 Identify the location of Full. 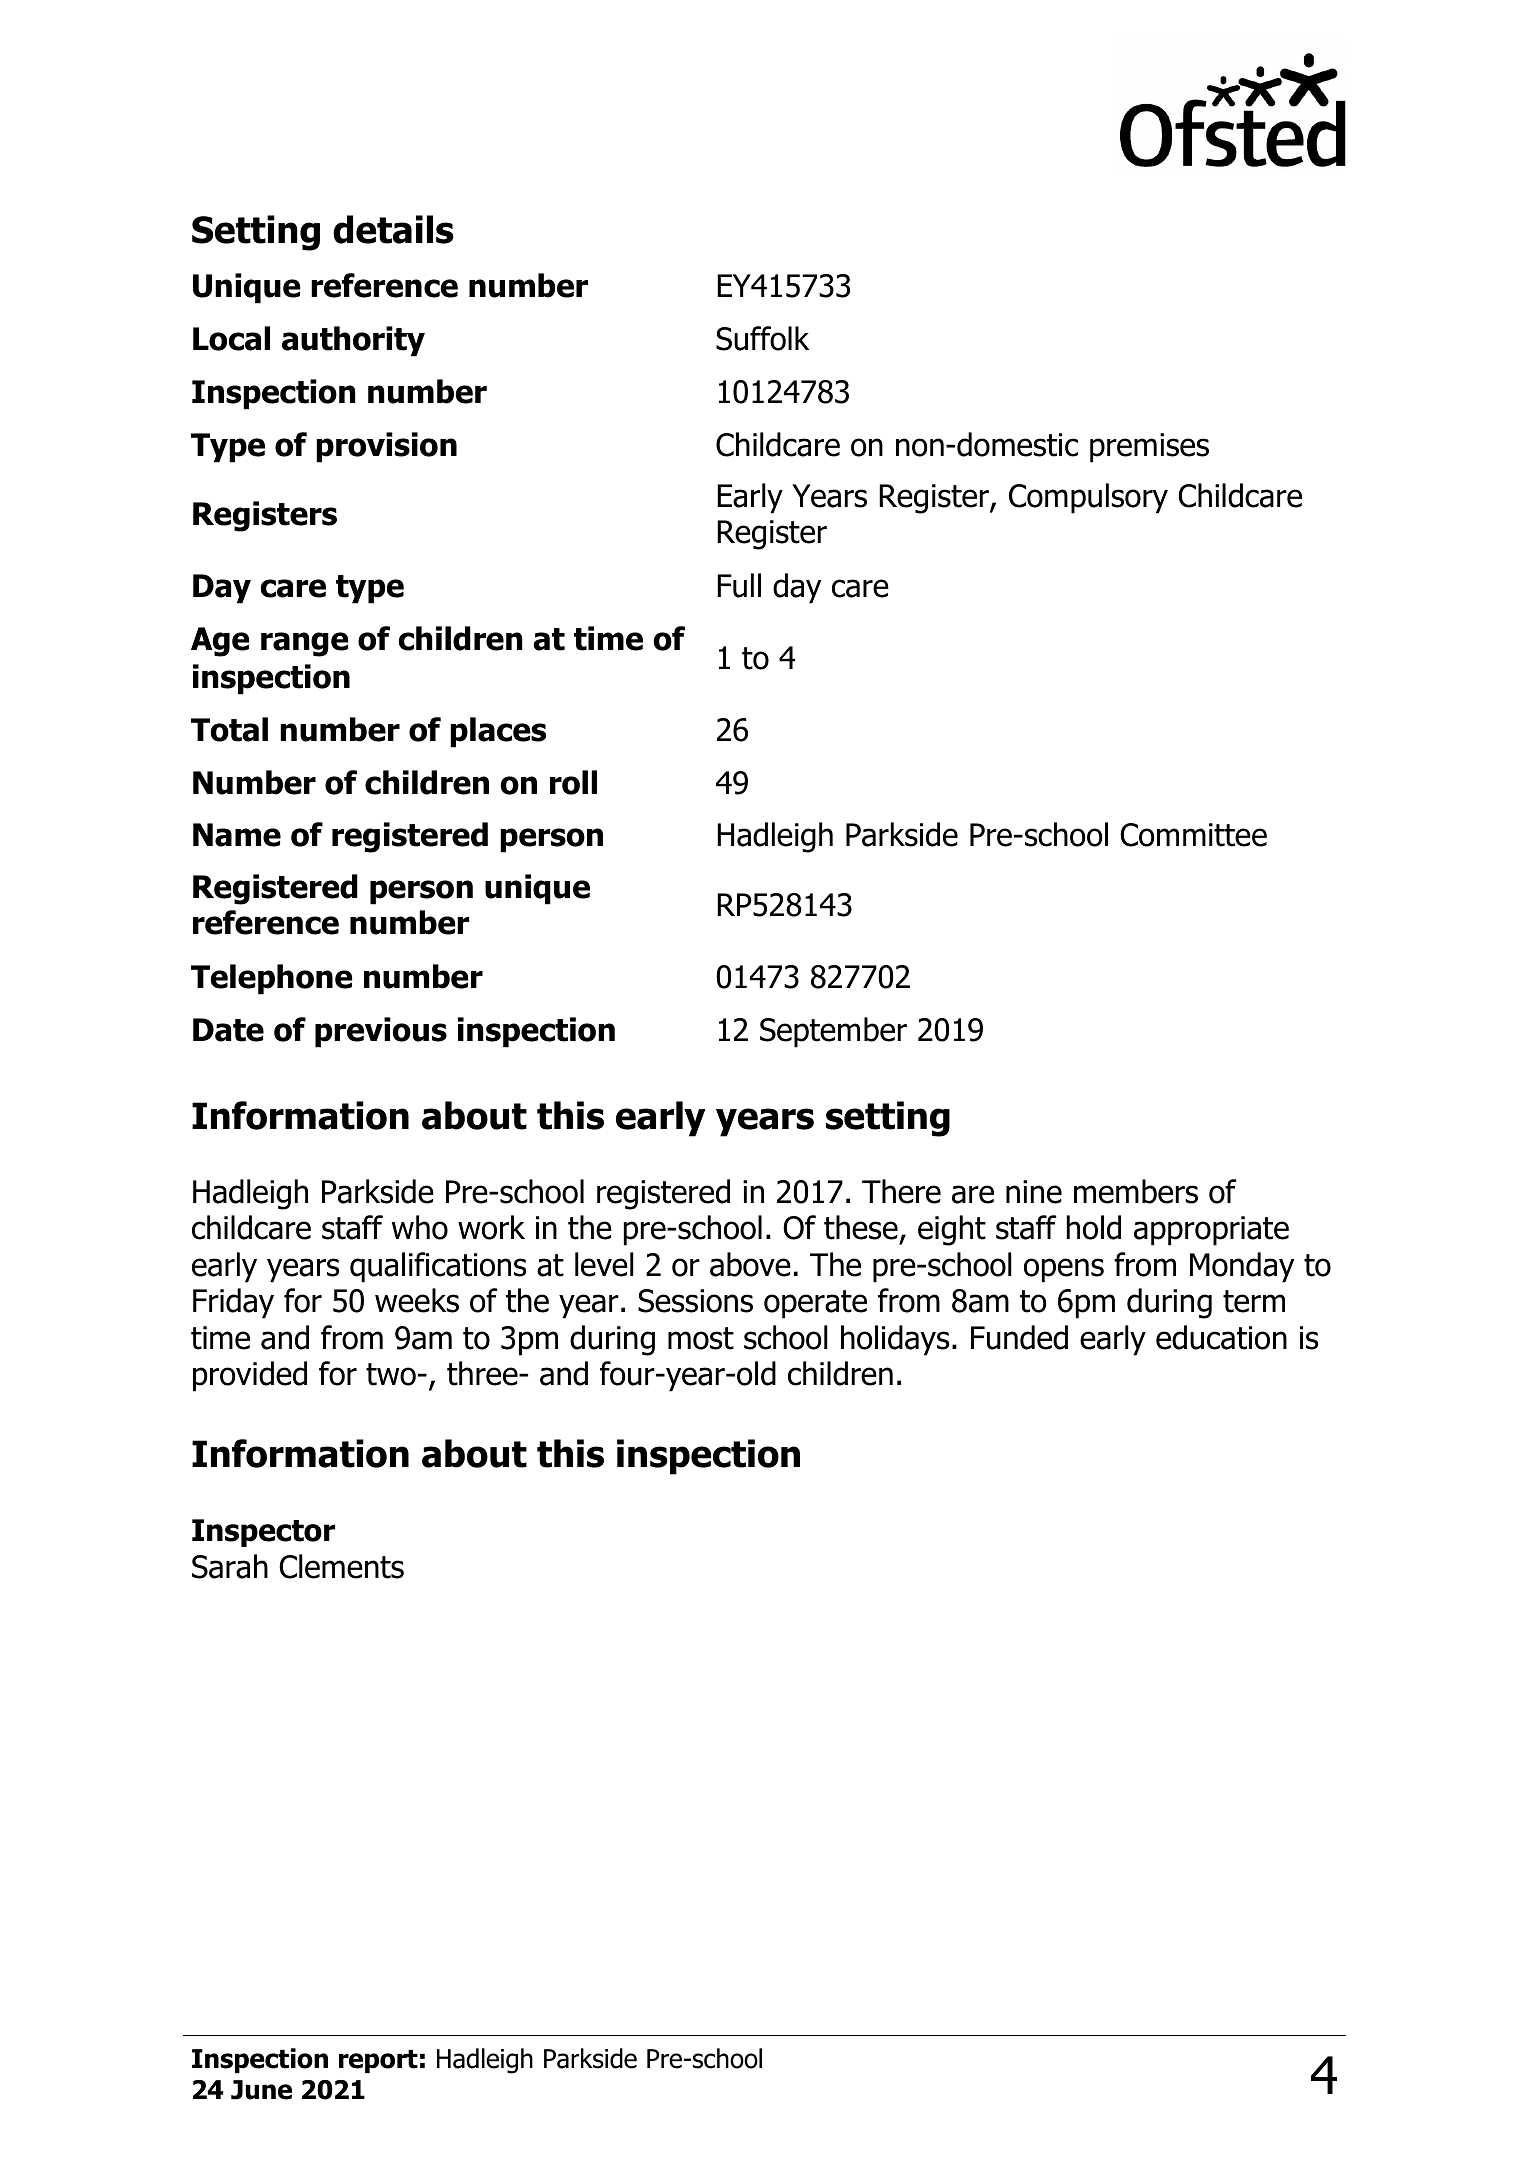
(739, 585).
